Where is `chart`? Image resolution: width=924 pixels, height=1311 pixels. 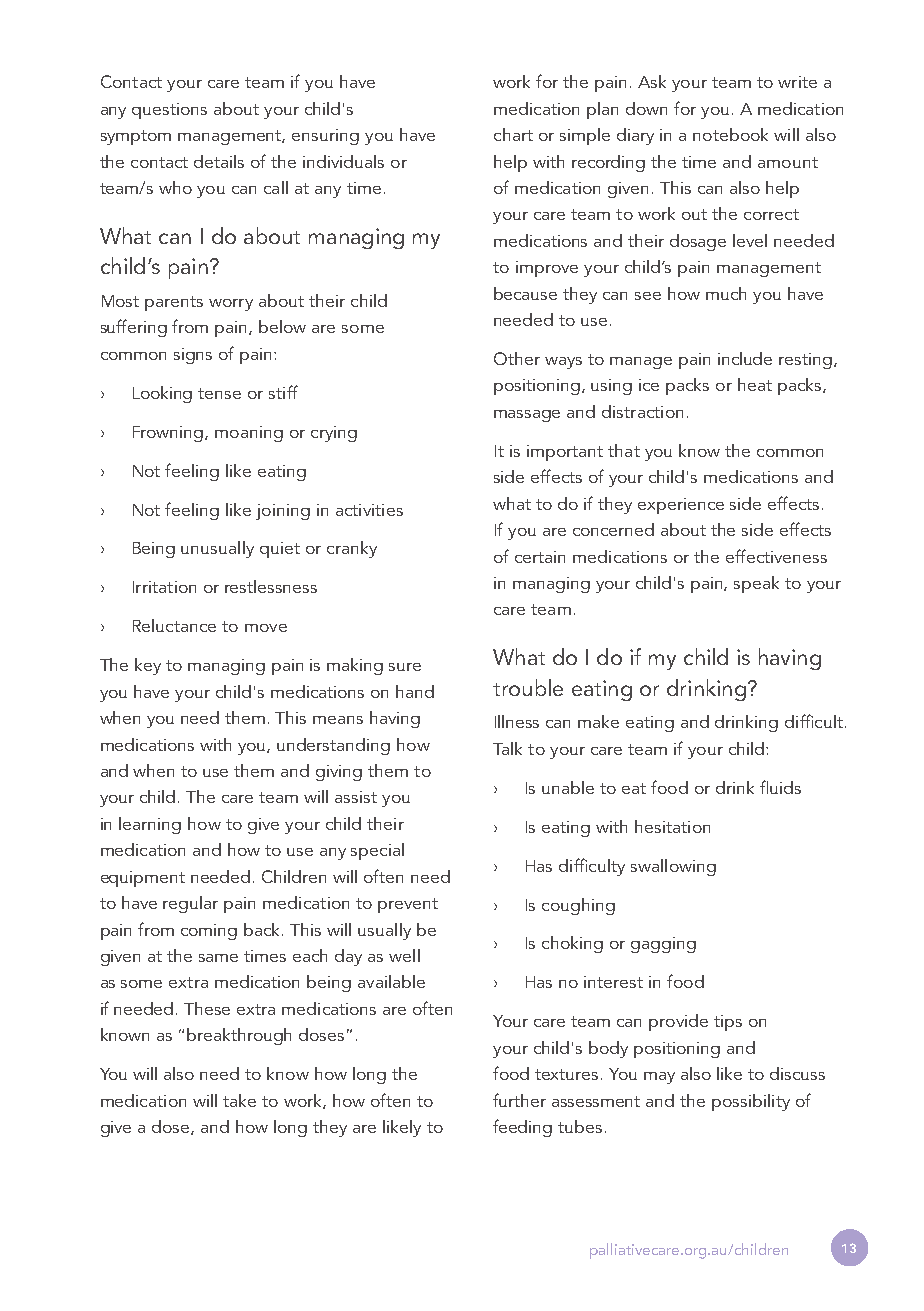
chart is located at coordinates (513, 134).
